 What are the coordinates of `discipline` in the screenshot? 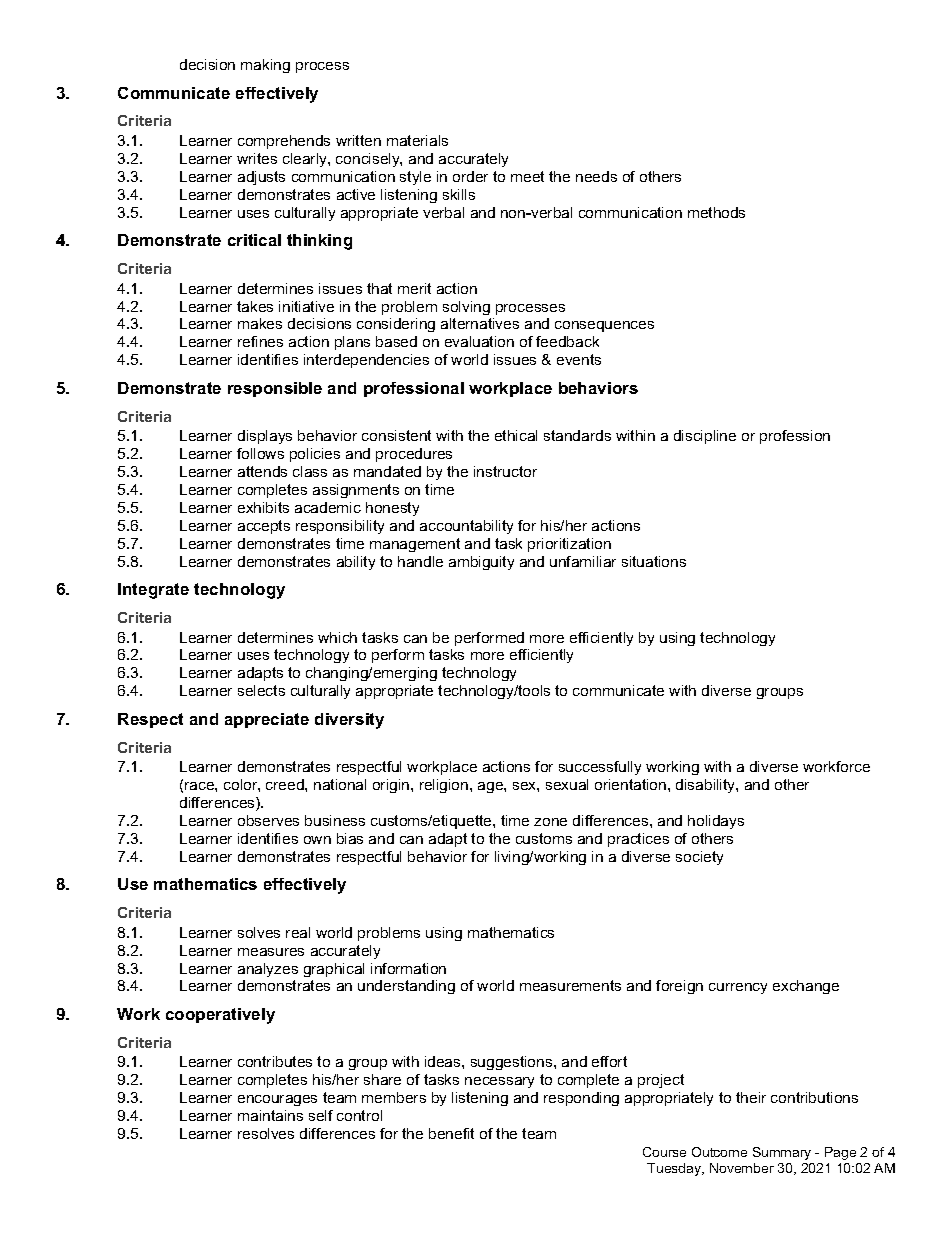 It's located at (705, 437).
